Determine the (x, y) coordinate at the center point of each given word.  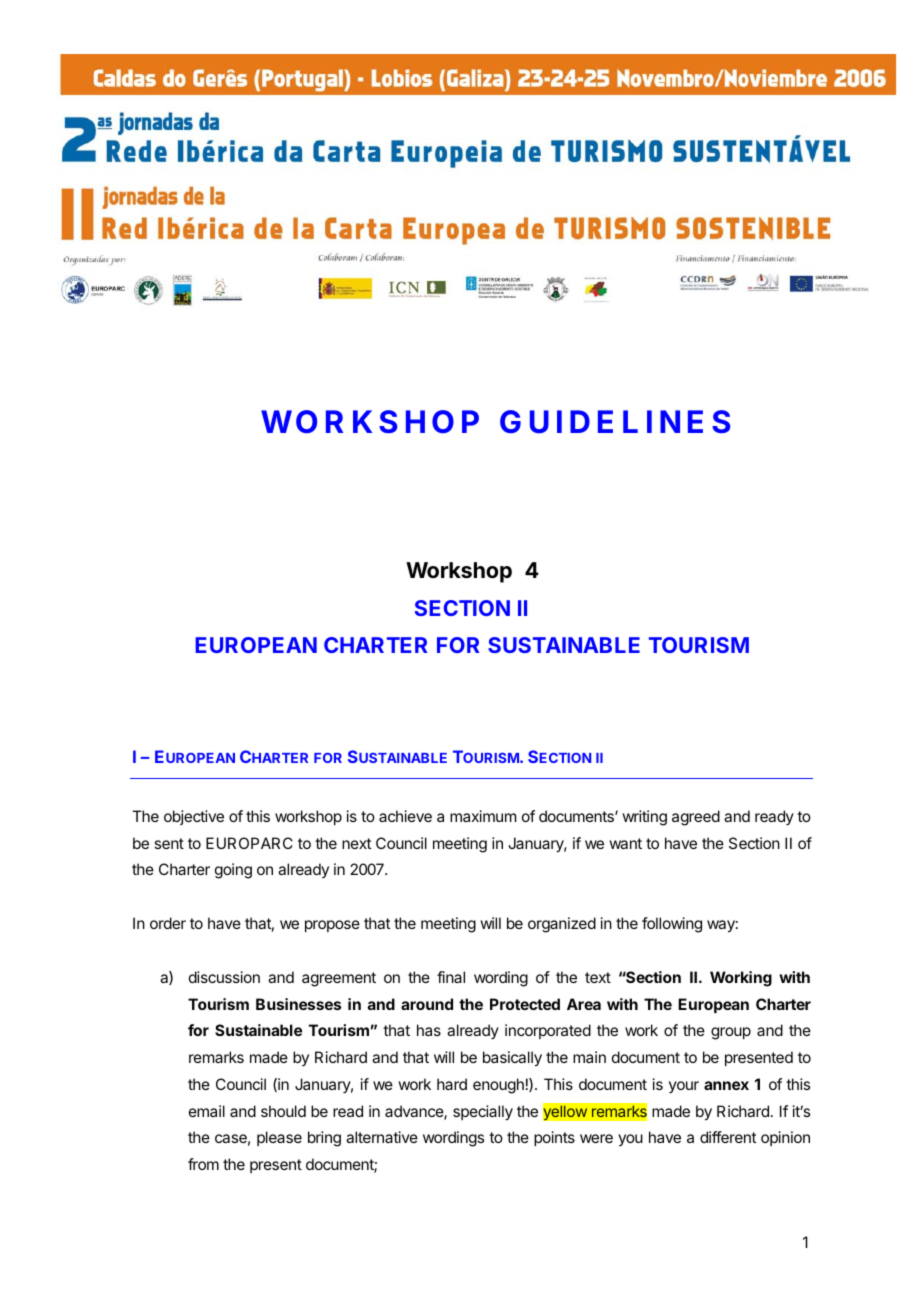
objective (194, 817)
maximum (483, 816)
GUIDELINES (615, 422)
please (279, 1138)
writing (644, 818)
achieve (405, 816)
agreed (696, 818)
